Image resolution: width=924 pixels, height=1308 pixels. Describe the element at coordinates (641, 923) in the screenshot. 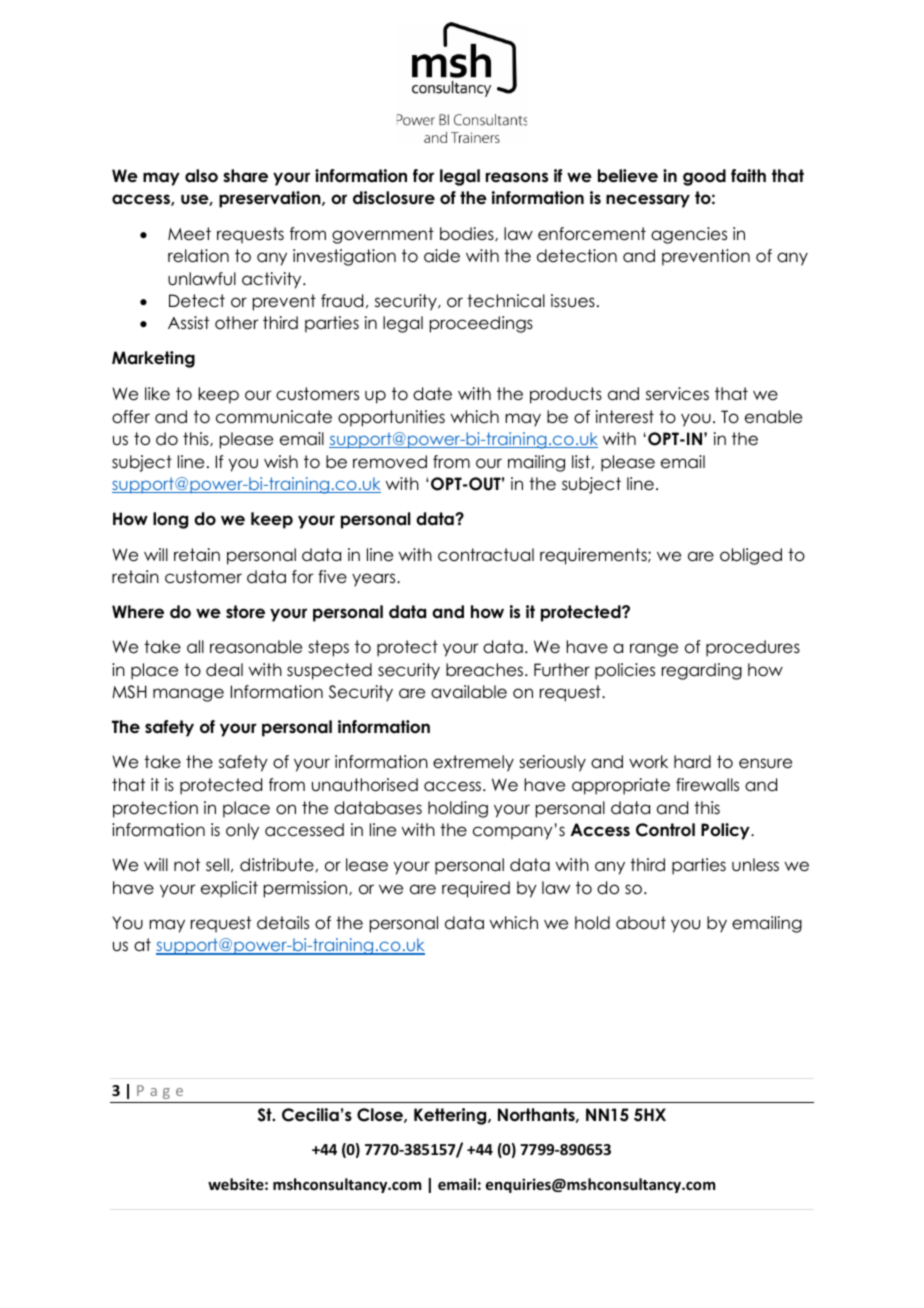

I see `about` at that location.
